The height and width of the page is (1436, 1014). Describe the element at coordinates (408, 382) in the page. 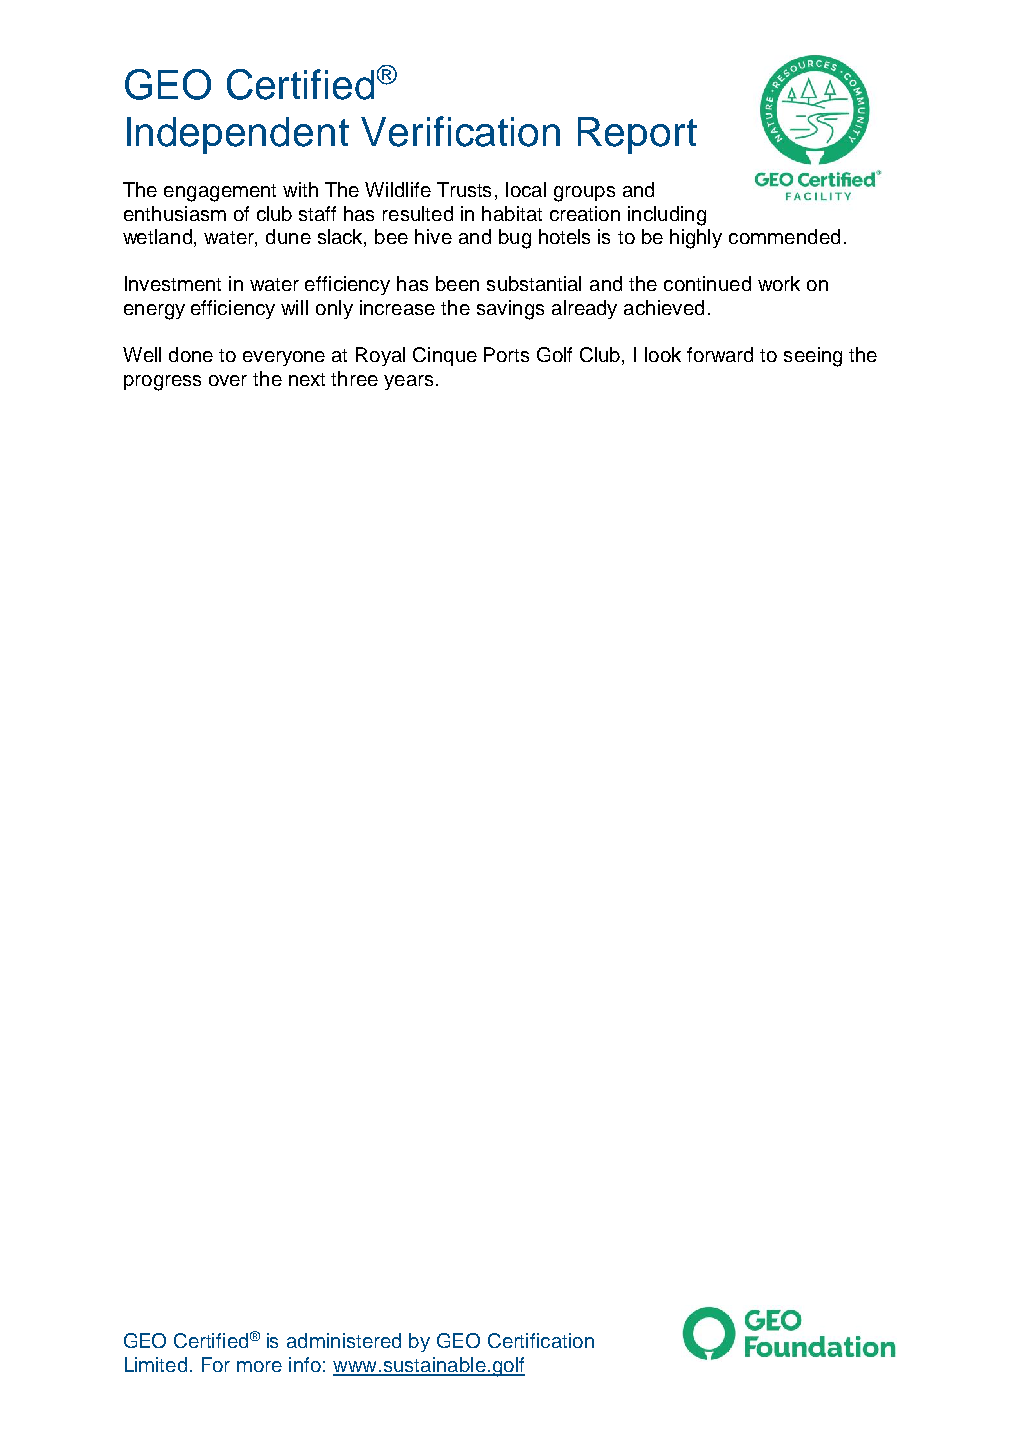

I see `years` at that location.
